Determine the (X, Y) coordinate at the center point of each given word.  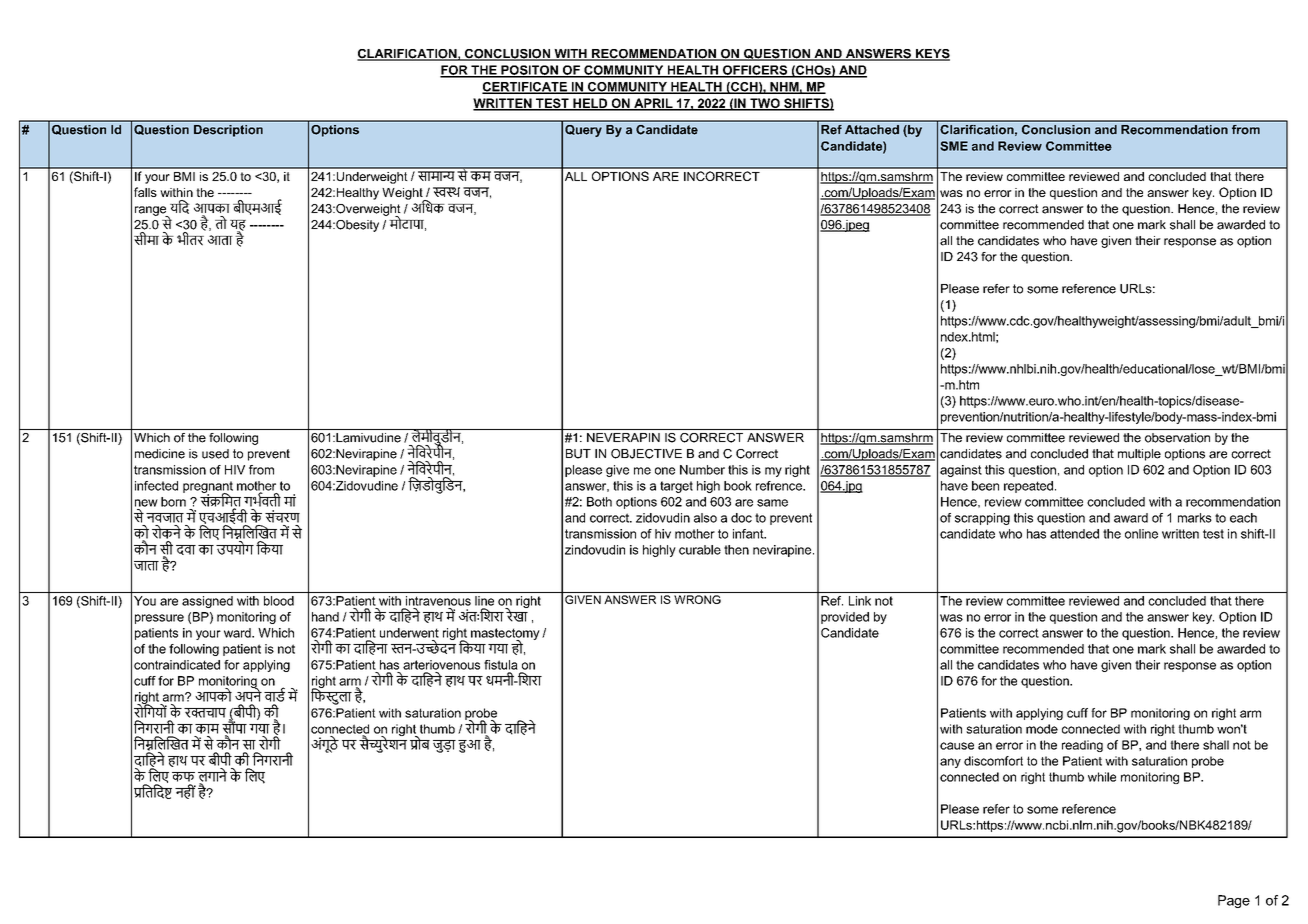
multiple (1139, 455)
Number (702, 470)
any (950, 763)
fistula (501, 665)
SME (954, 146)
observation (1177, 438)
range (152, 212)
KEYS (932, 55)
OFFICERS (755, 71)
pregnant (208, 488)
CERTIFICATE (525, 88)
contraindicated (177, 665)
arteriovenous (441, 665)
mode (1042, 729)
